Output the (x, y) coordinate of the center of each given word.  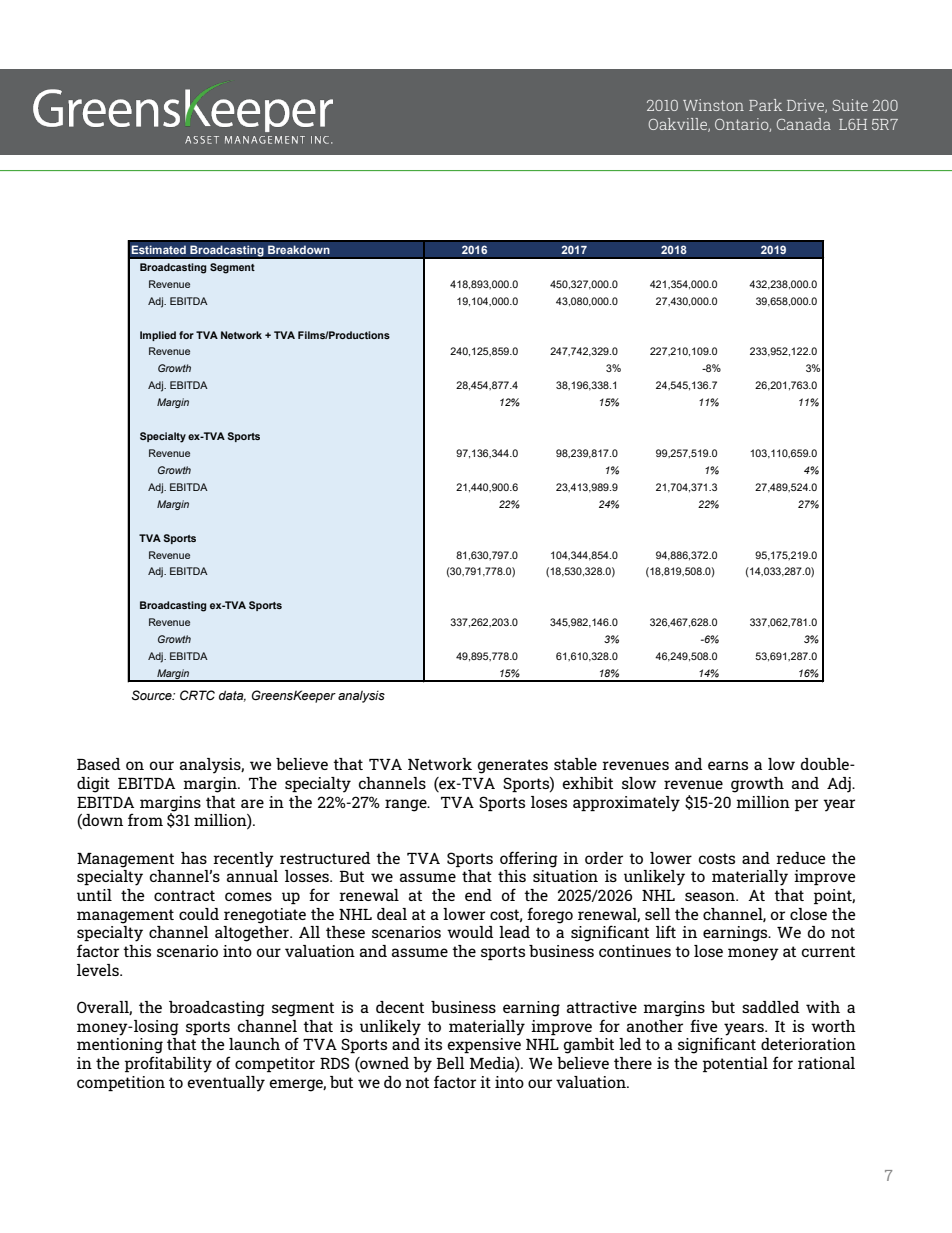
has (194, 858)
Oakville (679, 125)
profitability (168, 1064)
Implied (158, 336)
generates (513, 766)
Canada (804, 124)
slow (639, 783)
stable (575, 764)
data (232, 696)
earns (728, 765)
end (478, 895)
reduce (801, 858)
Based (99, 764)
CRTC (197, 695)
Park (765, 105)
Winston (713, 105)
